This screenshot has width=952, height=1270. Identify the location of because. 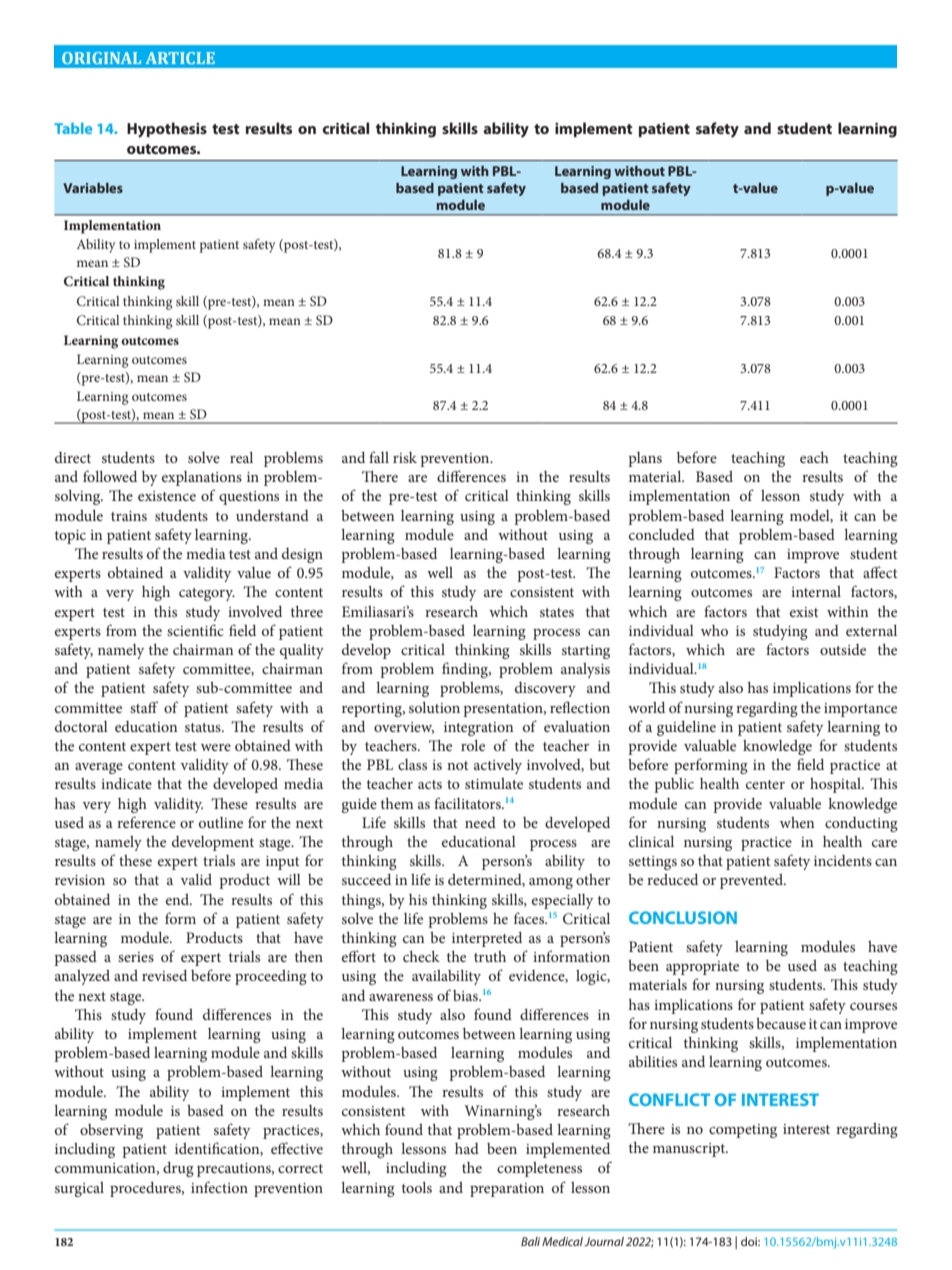
(781, 1023).
